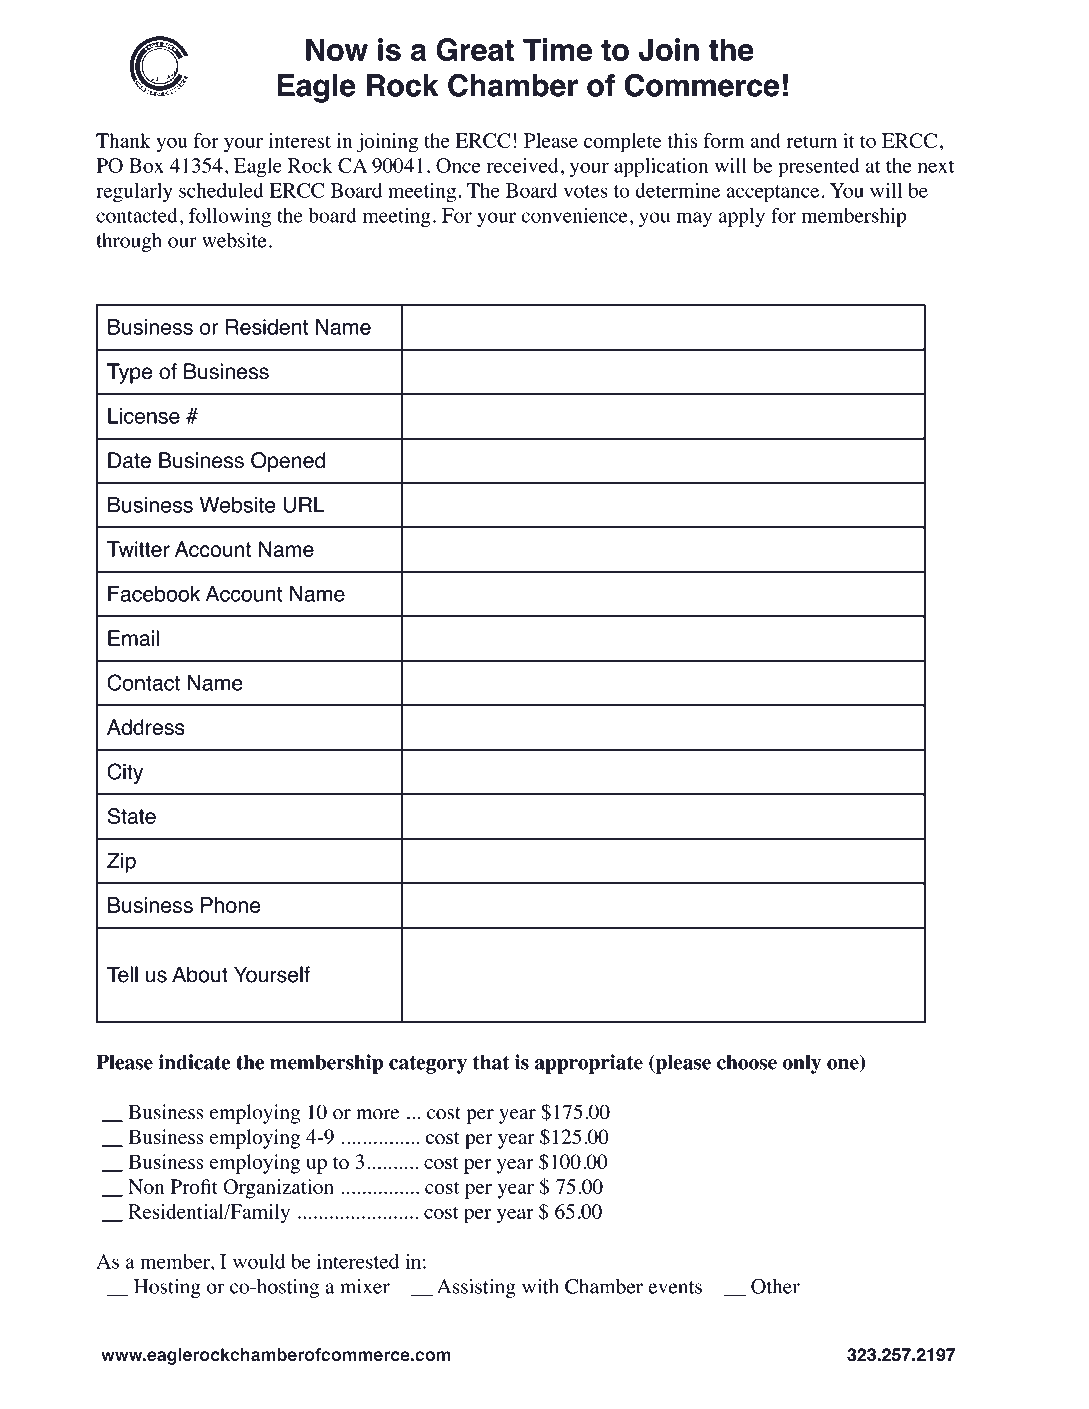 Image resolution: width=1089 pixels, height=1409 pixels. Describe the element at coordinates (259, 1261) in the document. I see `would` at that location.
